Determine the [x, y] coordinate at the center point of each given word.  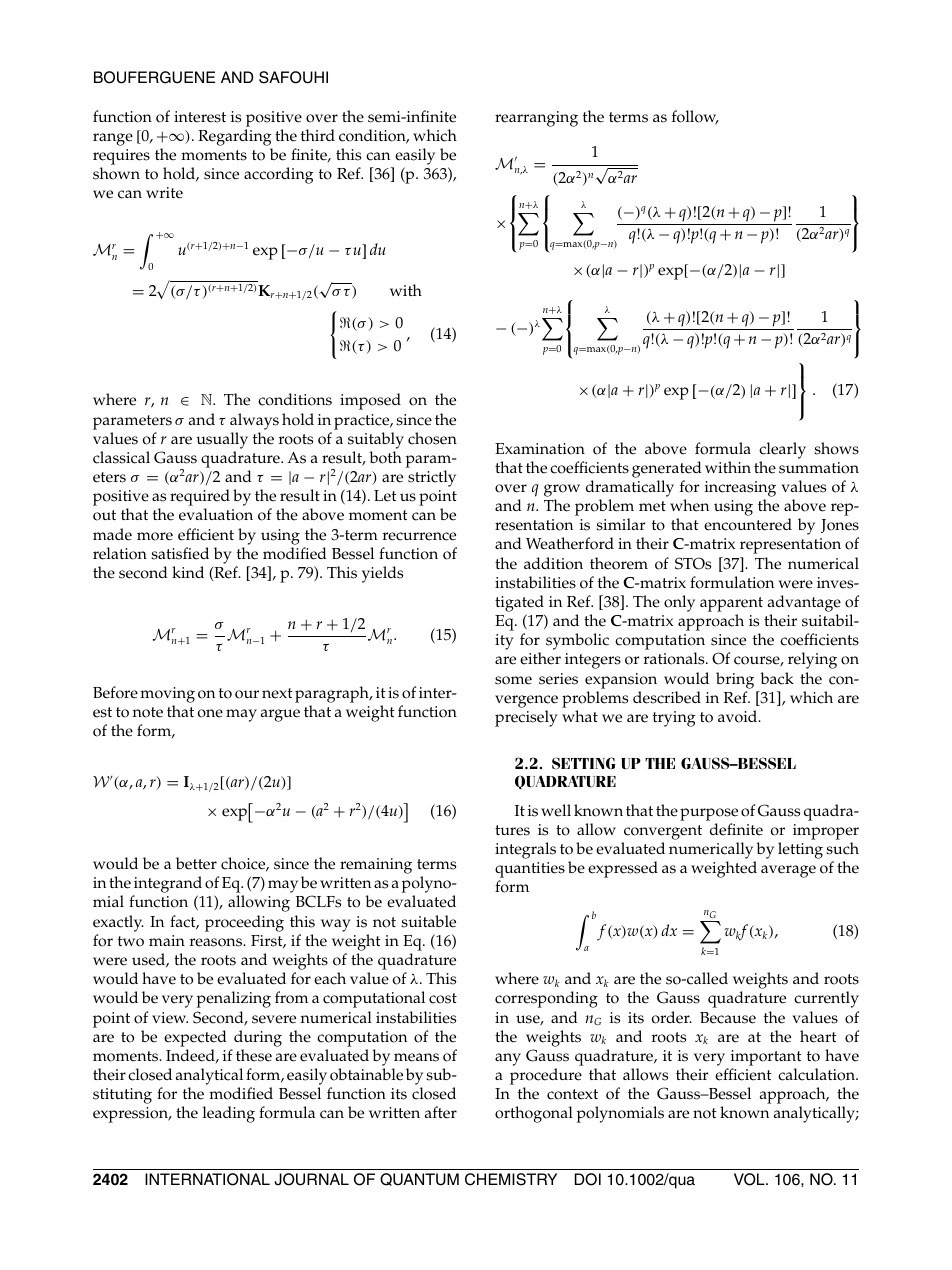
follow [695, 117]
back [777, 678]
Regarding [235, 137]
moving [167, 695]
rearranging [536, 119]
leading [229, 1114]
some [513, 680]
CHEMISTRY [511, 1179]
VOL [750, 1179]
